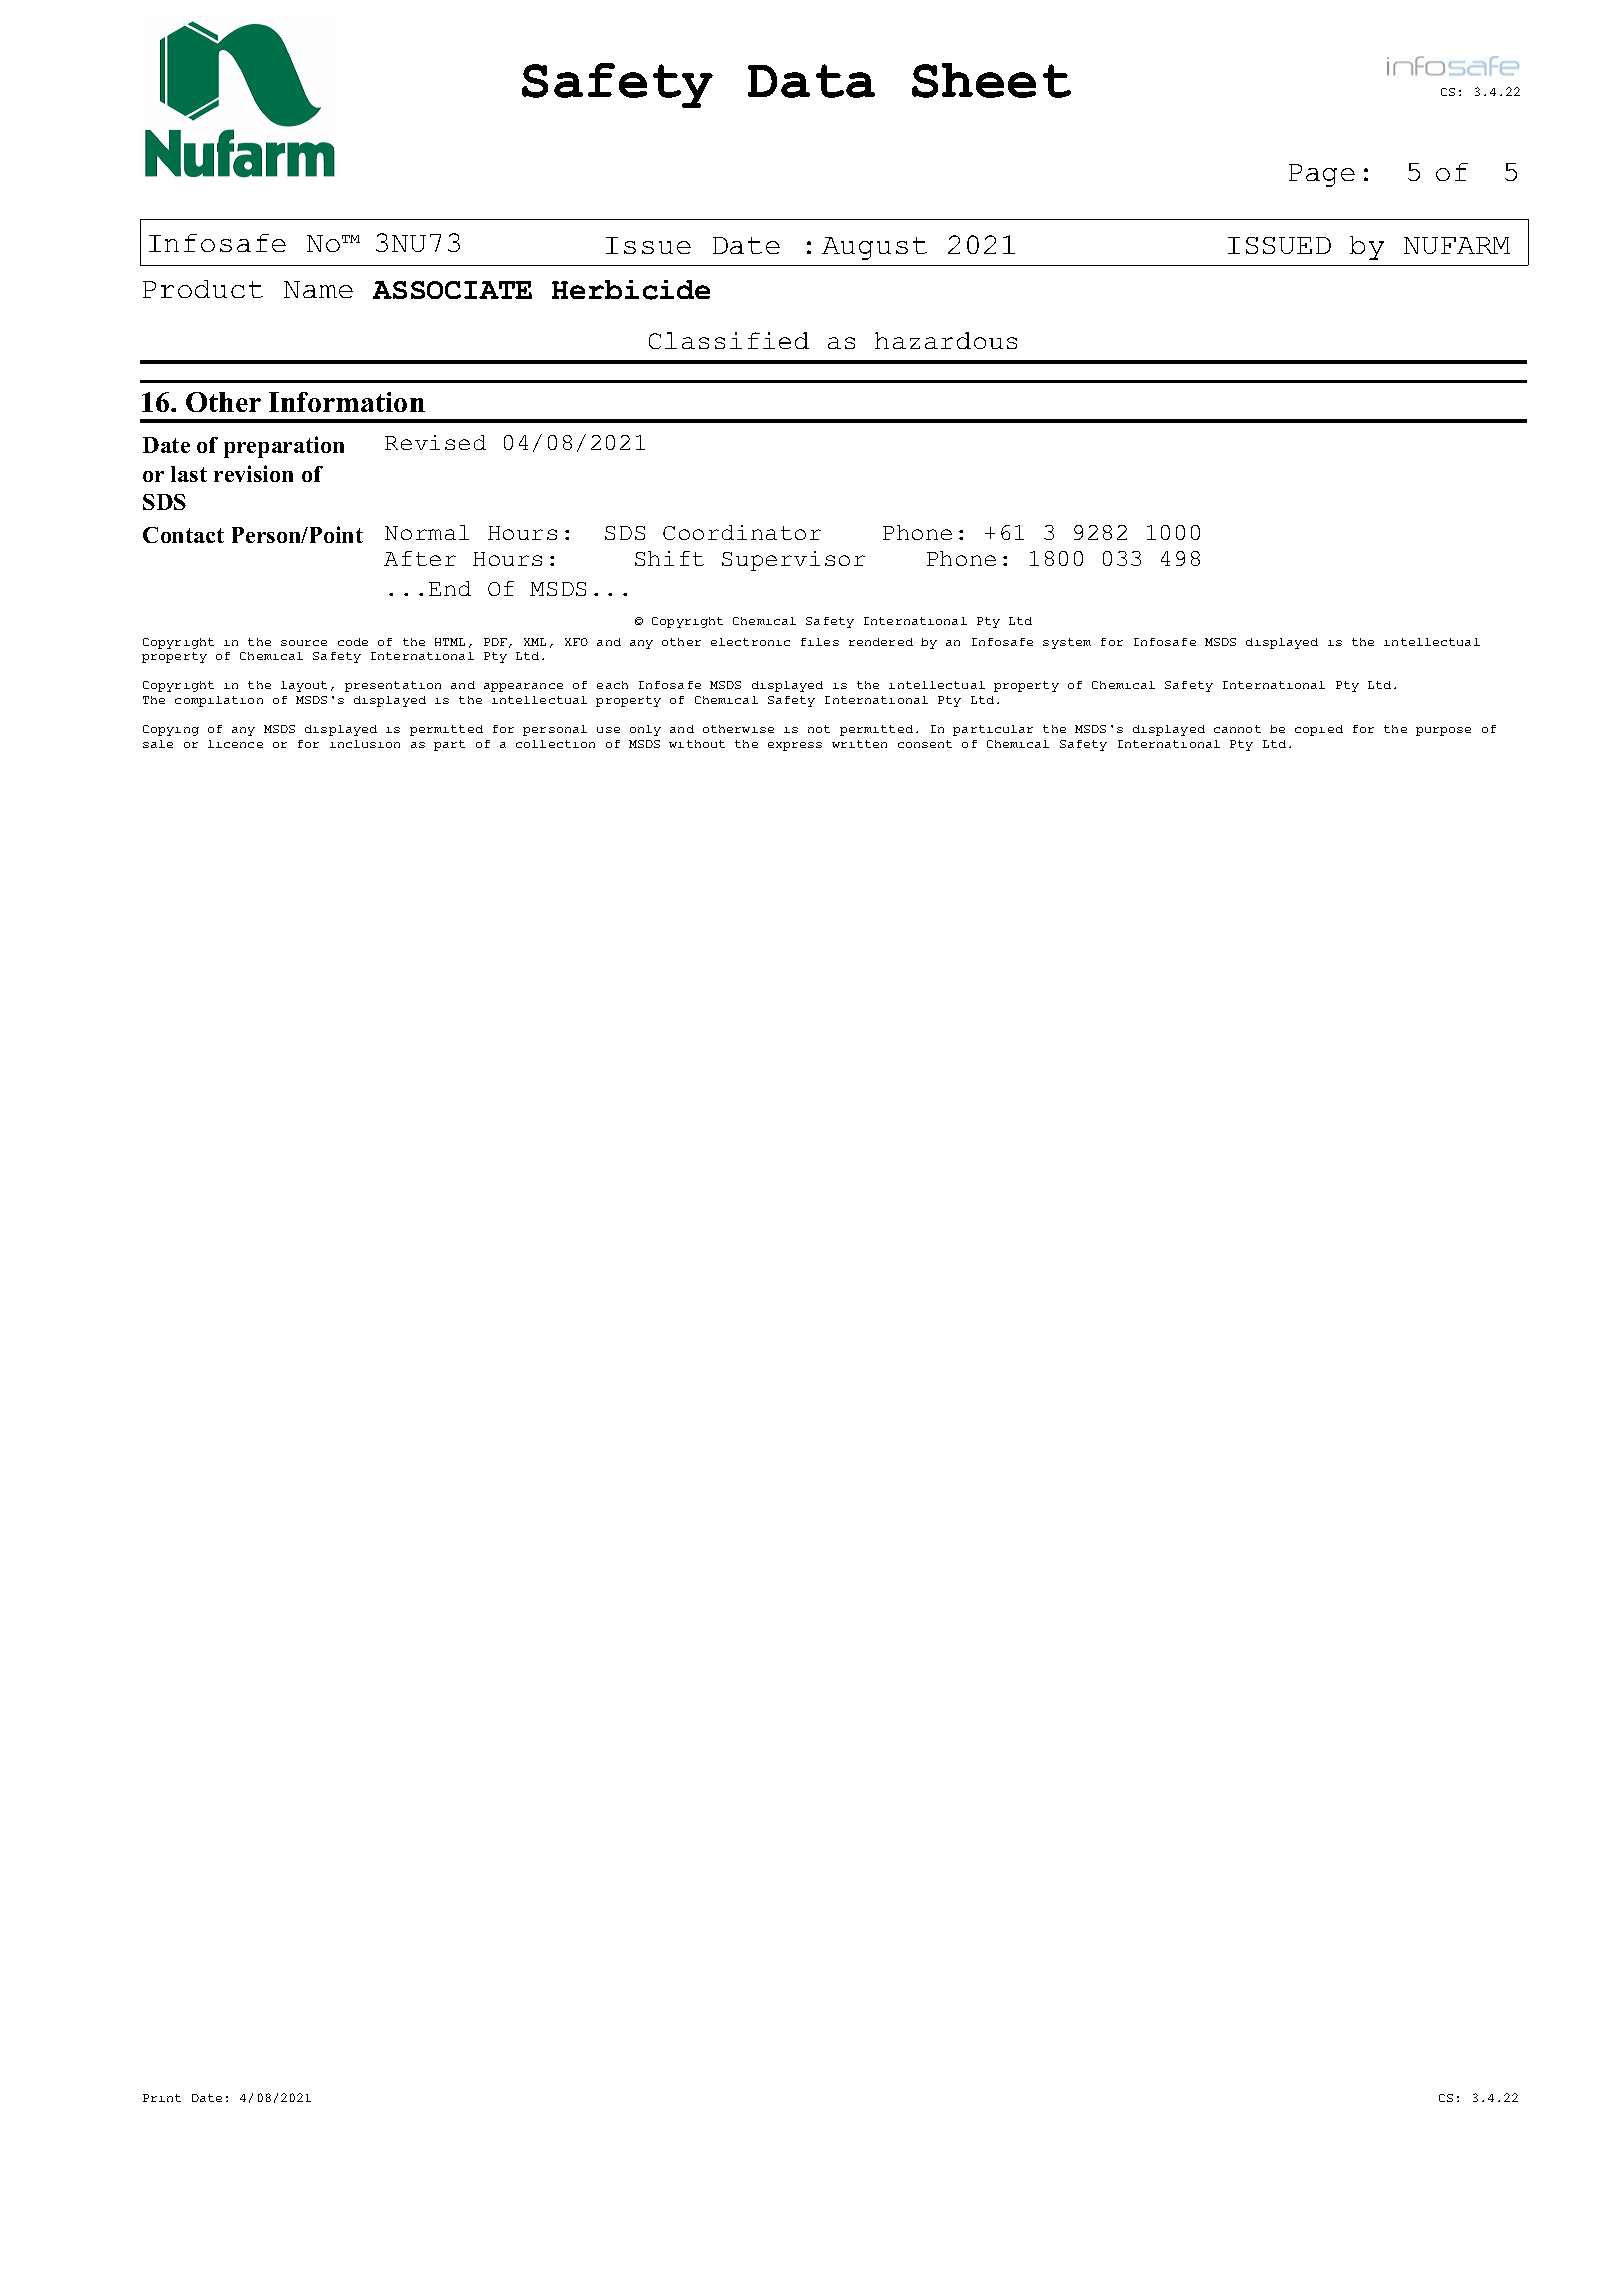 Image resolution: width=1610 pixels, height=2277 pixels. Describe the element at coordinates (859, 744) in the image. I see `written` at that location.
